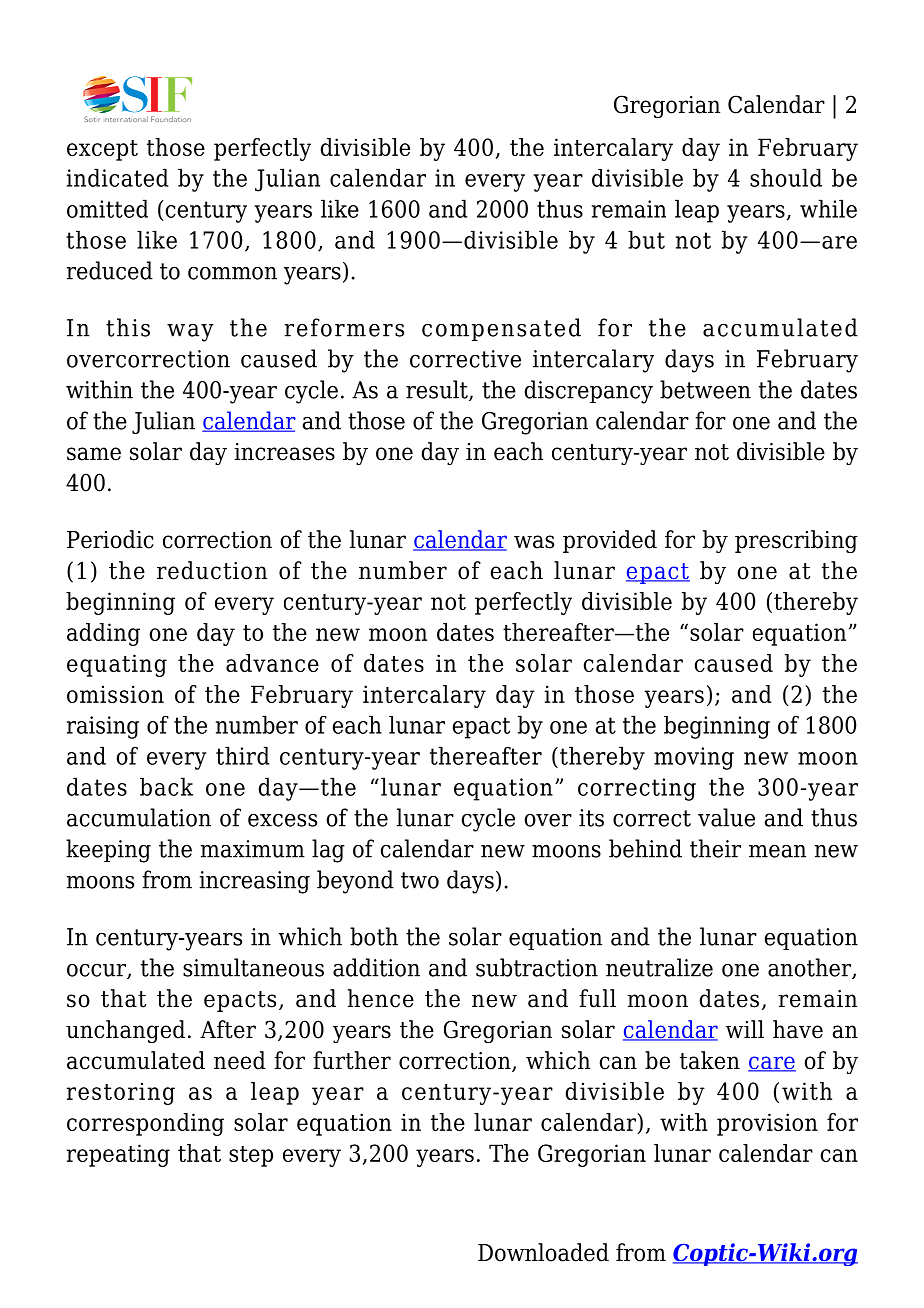 This image has height=1308, width=924. I want to click on two, so click(420, 880).
